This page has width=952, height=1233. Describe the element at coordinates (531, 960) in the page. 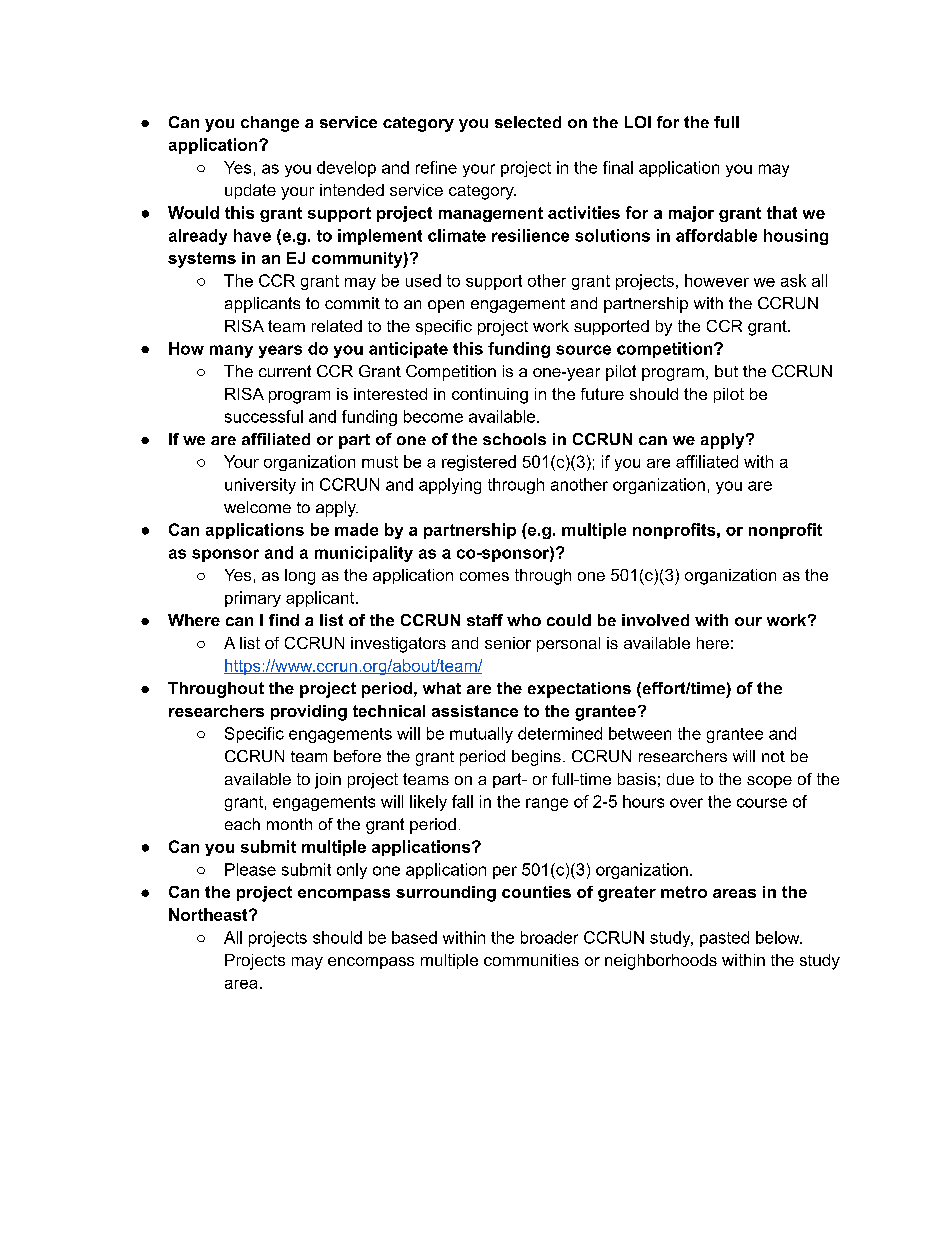

I see `communities` at that location.
